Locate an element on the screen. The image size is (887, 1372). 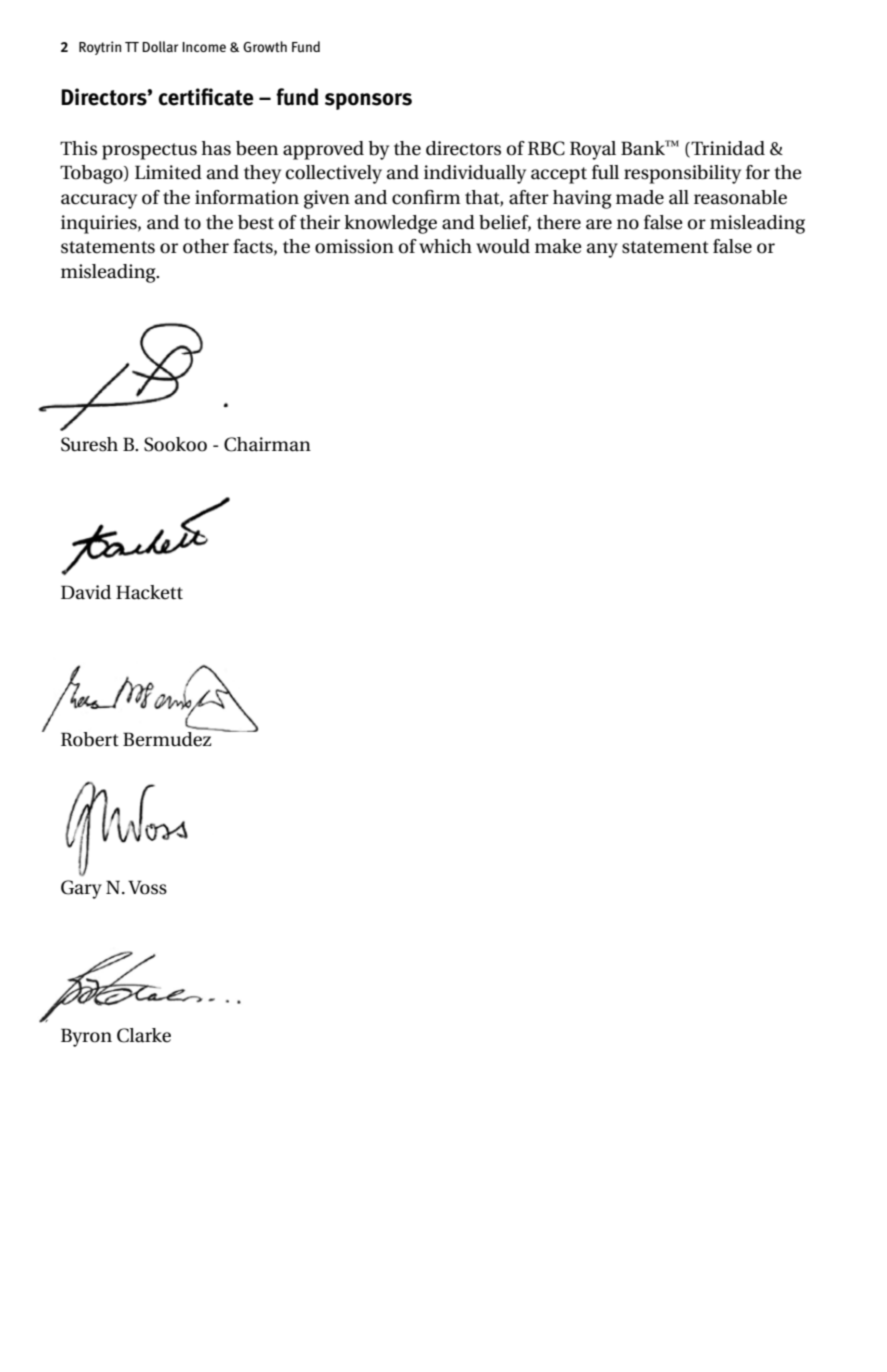
Dollar is located at coordinates (160, 46).
